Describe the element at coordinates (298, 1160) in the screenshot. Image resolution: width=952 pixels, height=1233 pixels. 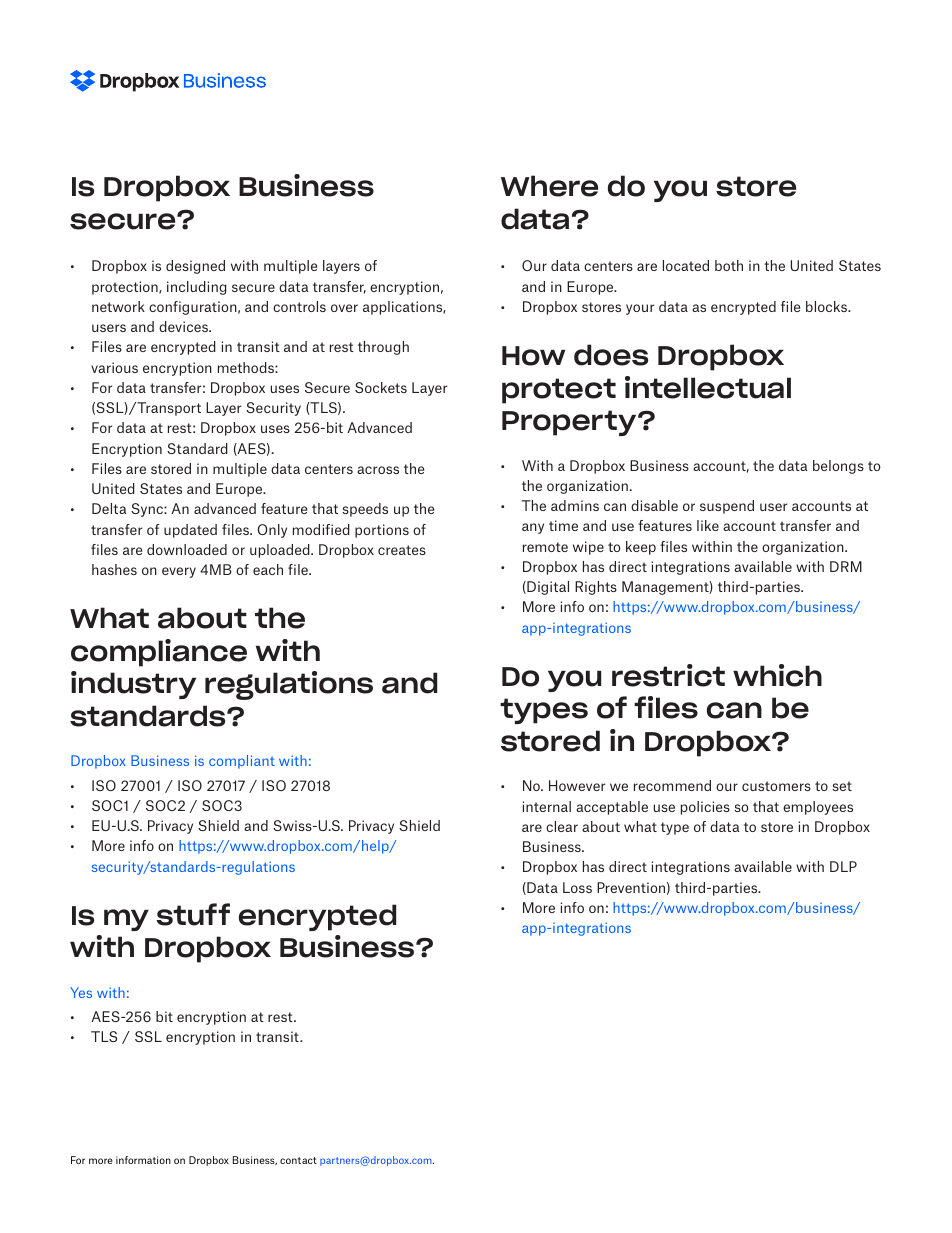
I see `contact` at that location.
